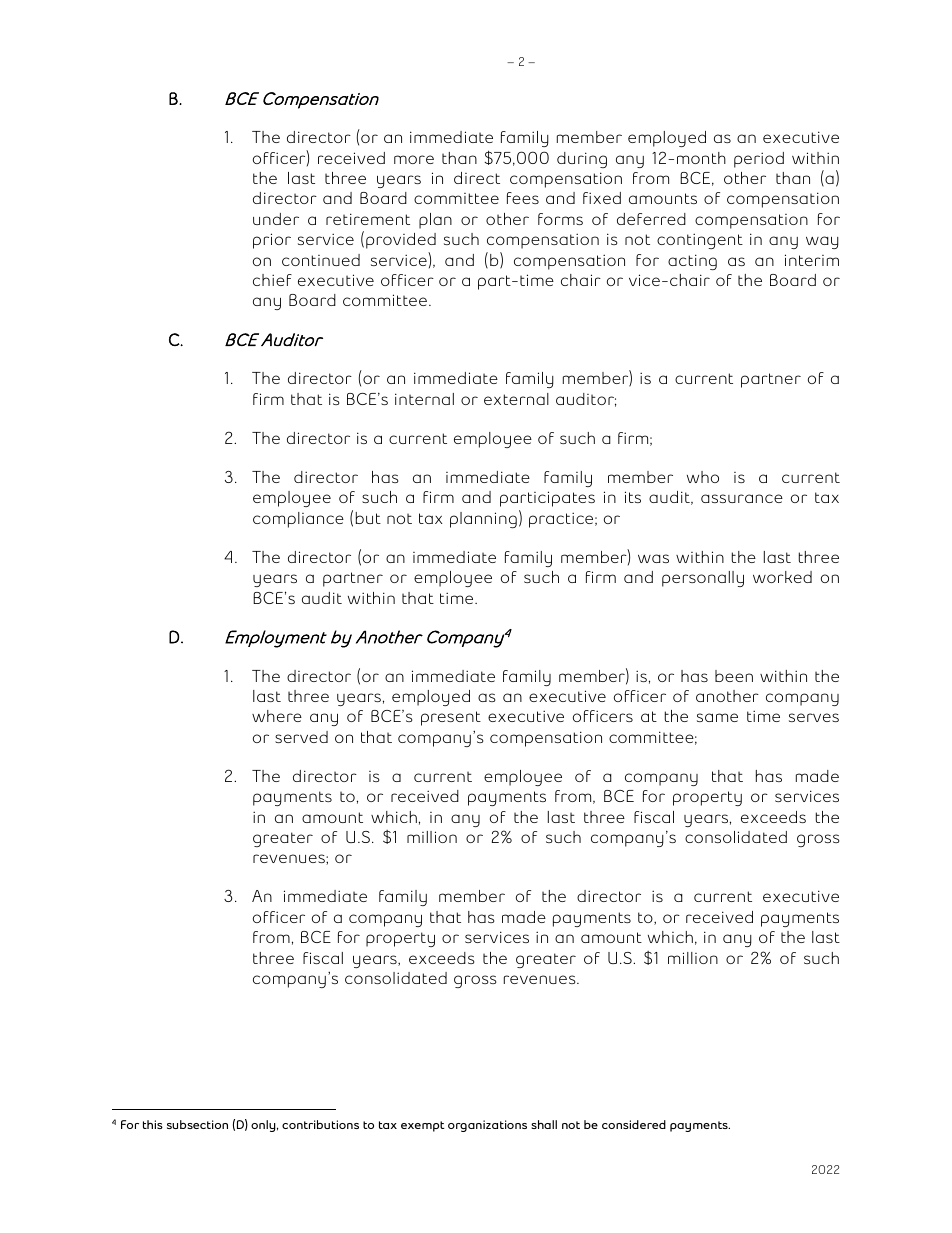  Describe the element at coordinates (742, 498) in the screenshot. I see `assurance` at that location.
